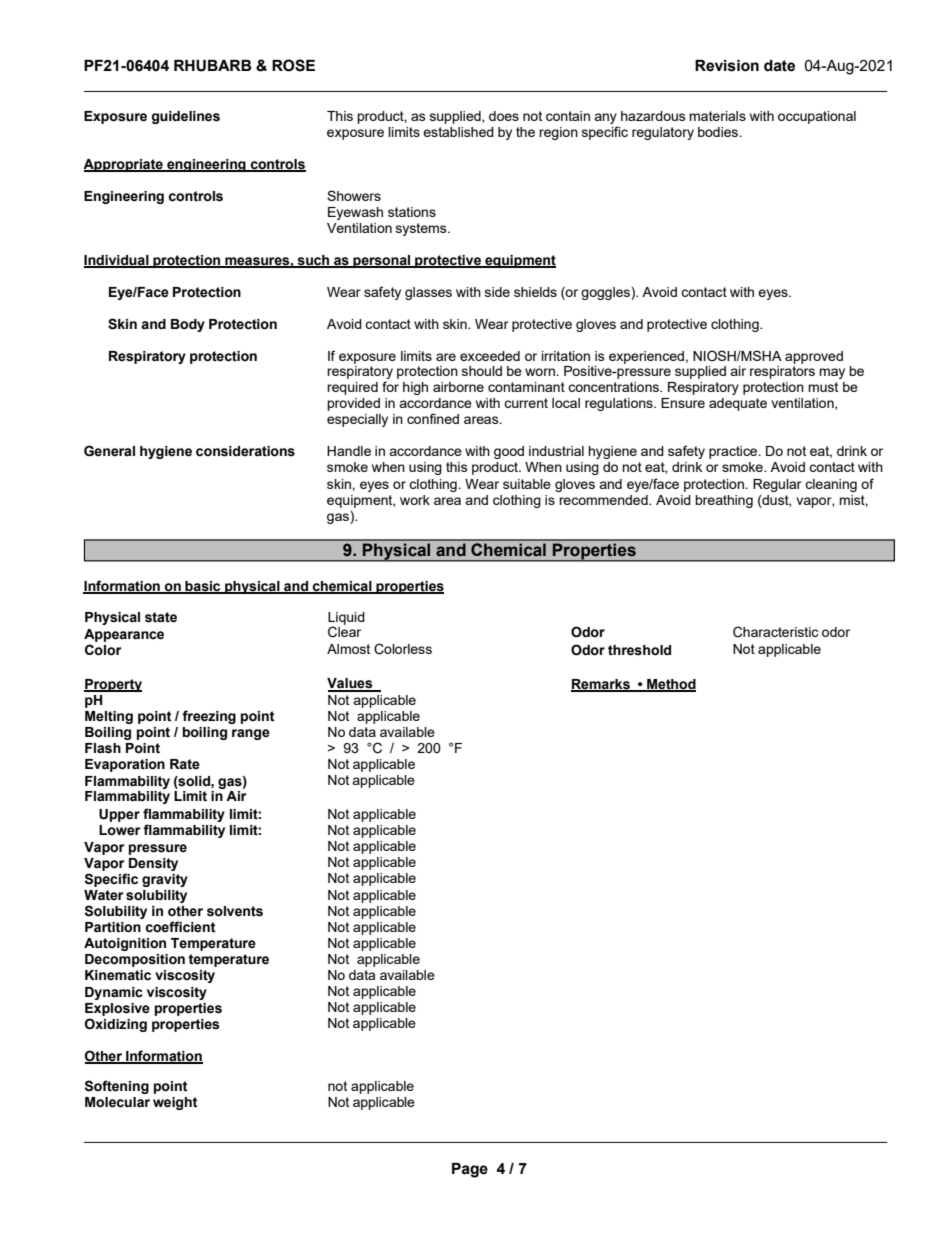 This screenshot has height=1233, width=952. I want to click on work, so click(415, 500).
